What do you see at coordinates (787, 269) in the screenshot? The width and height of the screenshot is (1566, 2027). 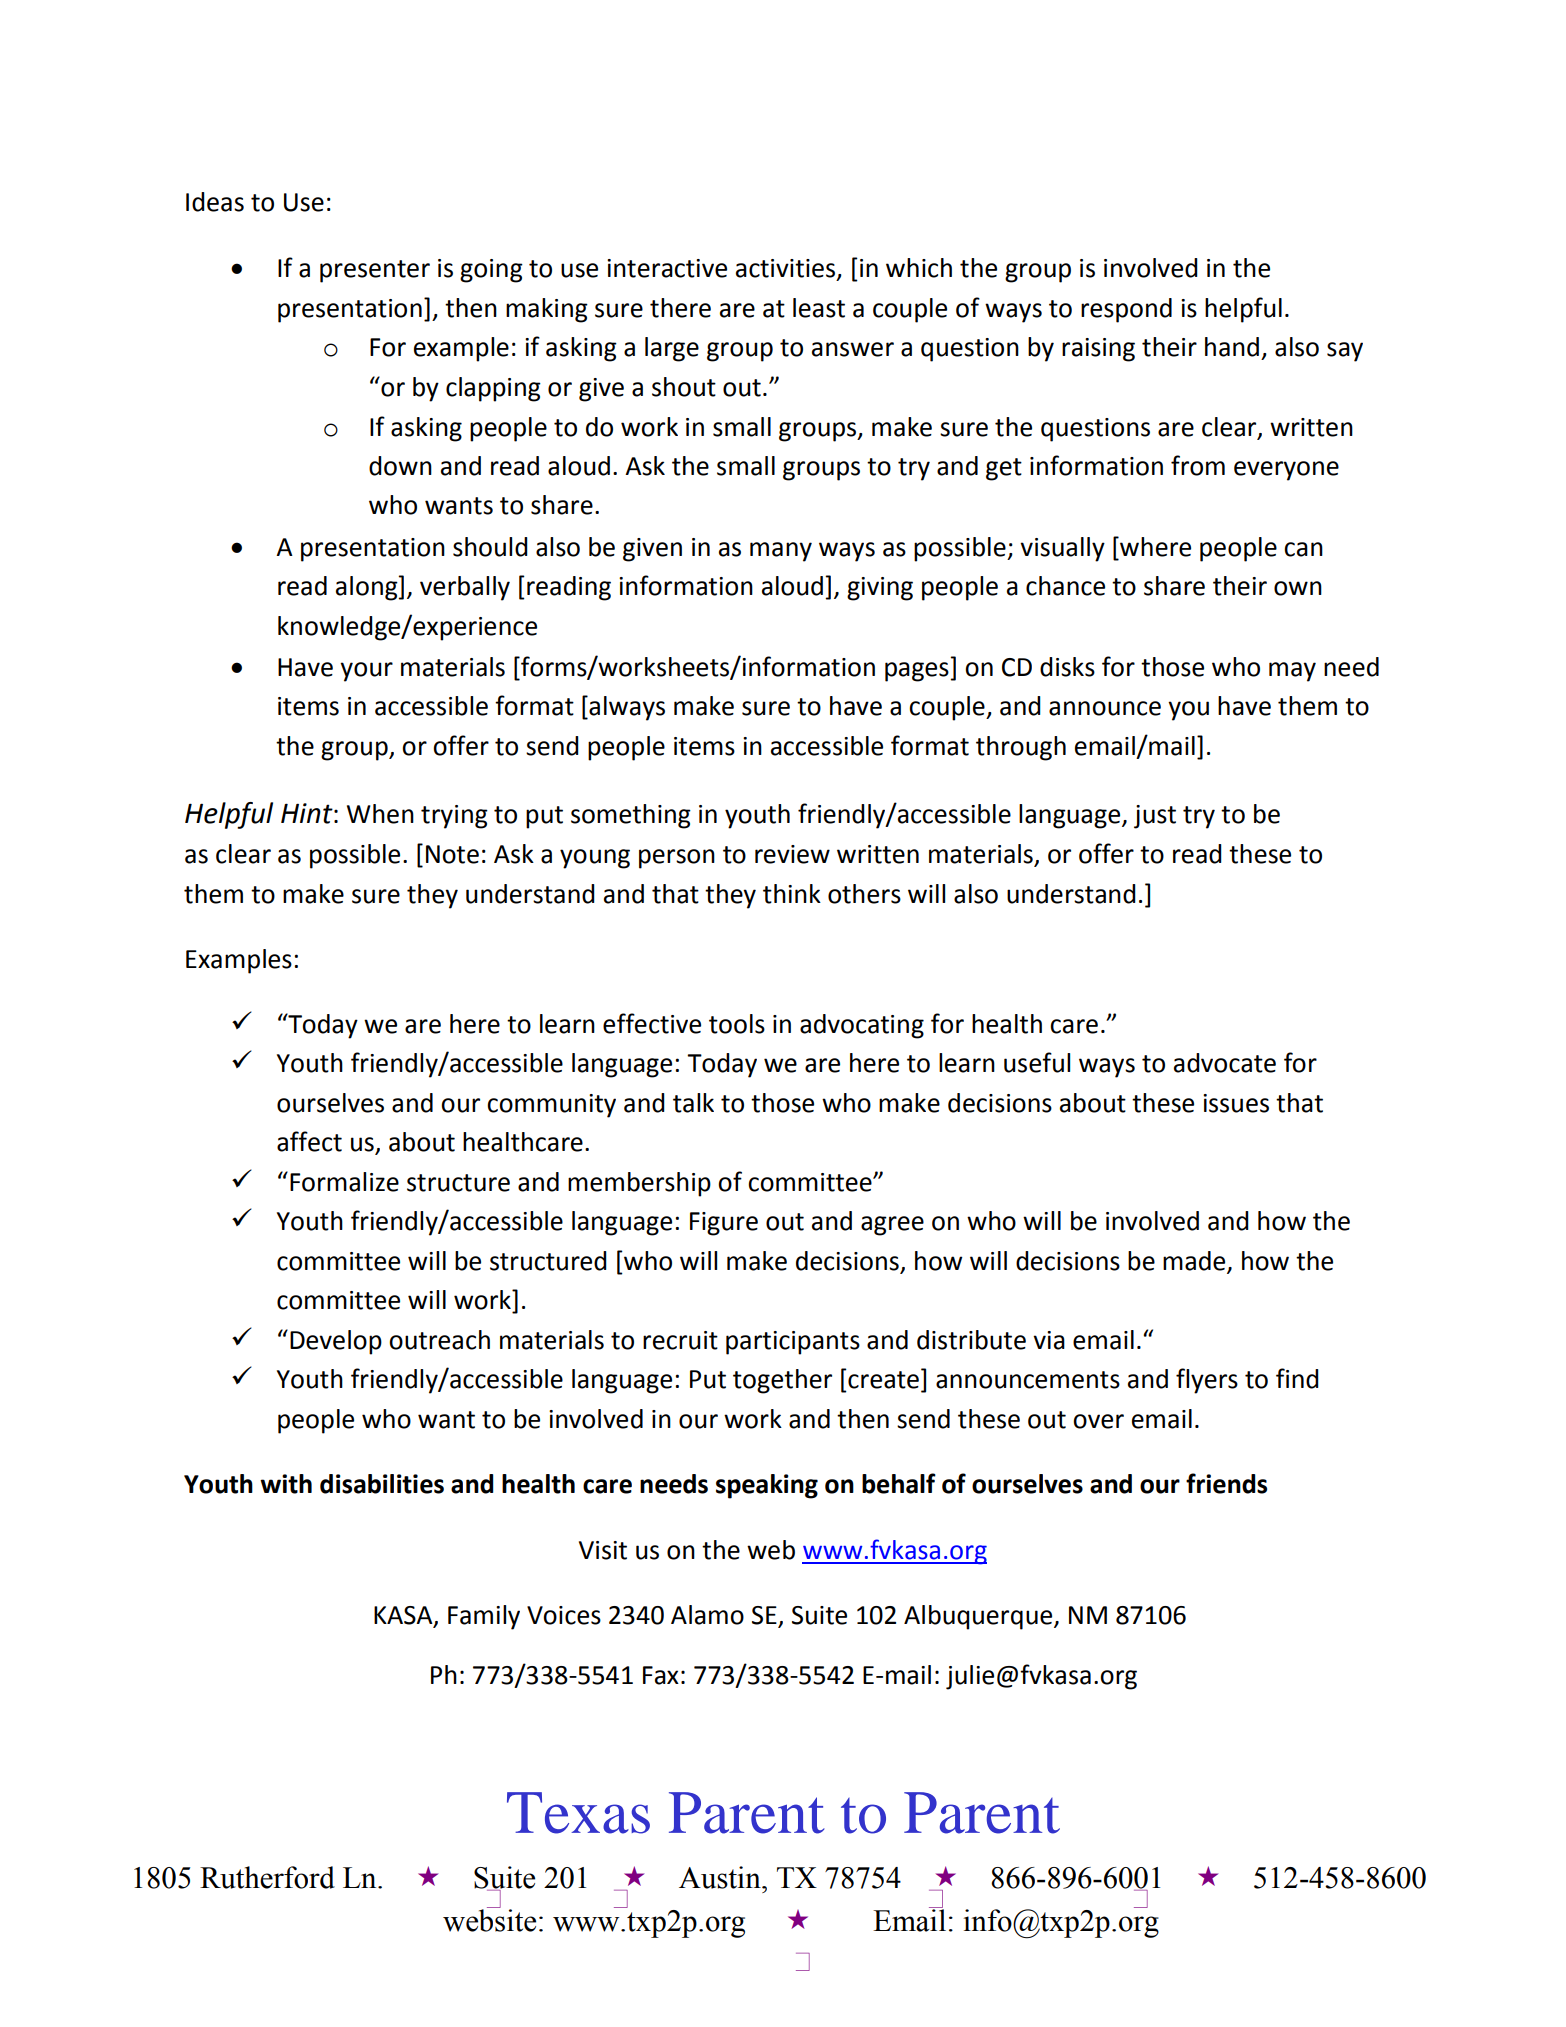 I see `activities` at bounding box center [787, 269].
